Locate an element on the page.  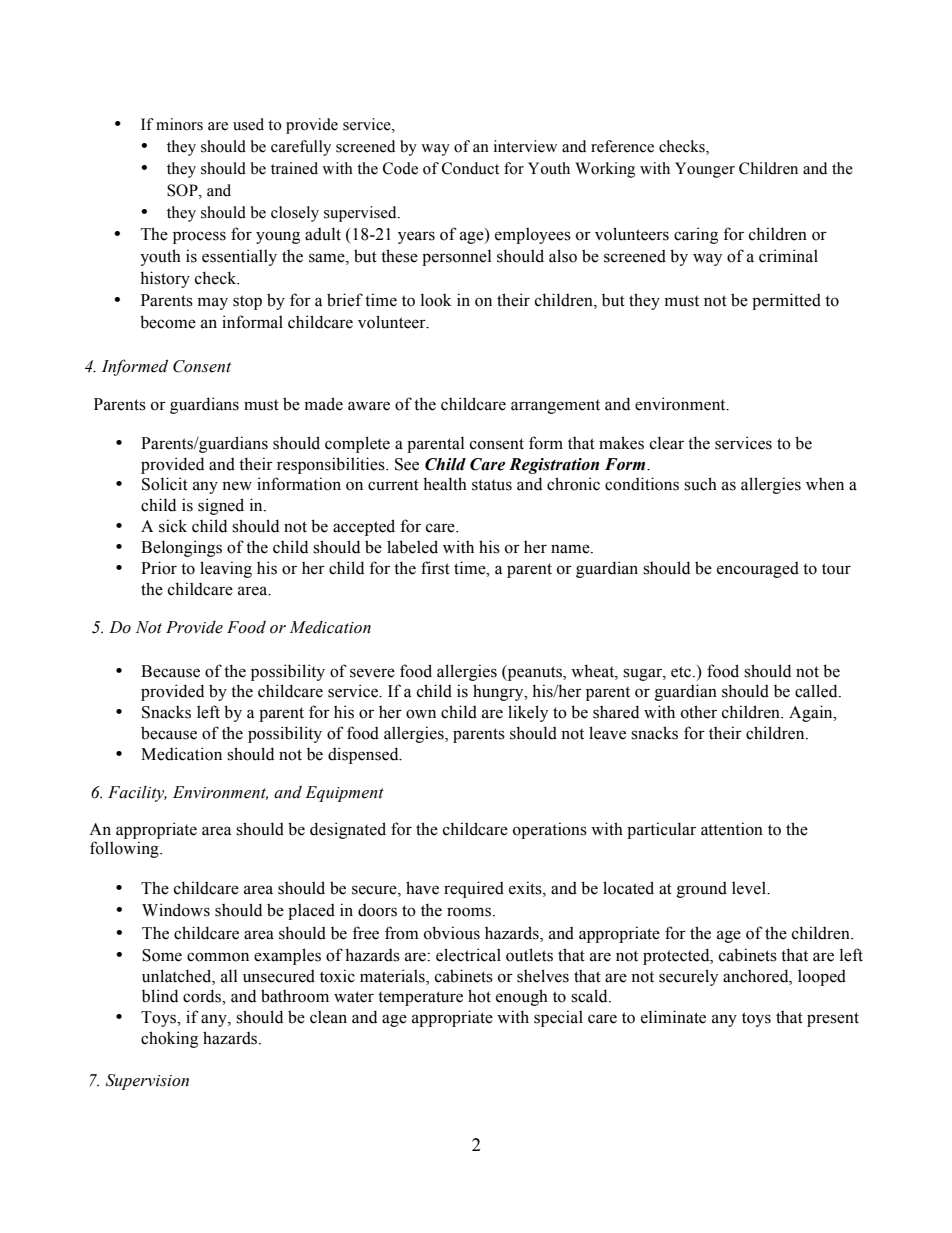
encouraged is located at coordinates (758, 570).
